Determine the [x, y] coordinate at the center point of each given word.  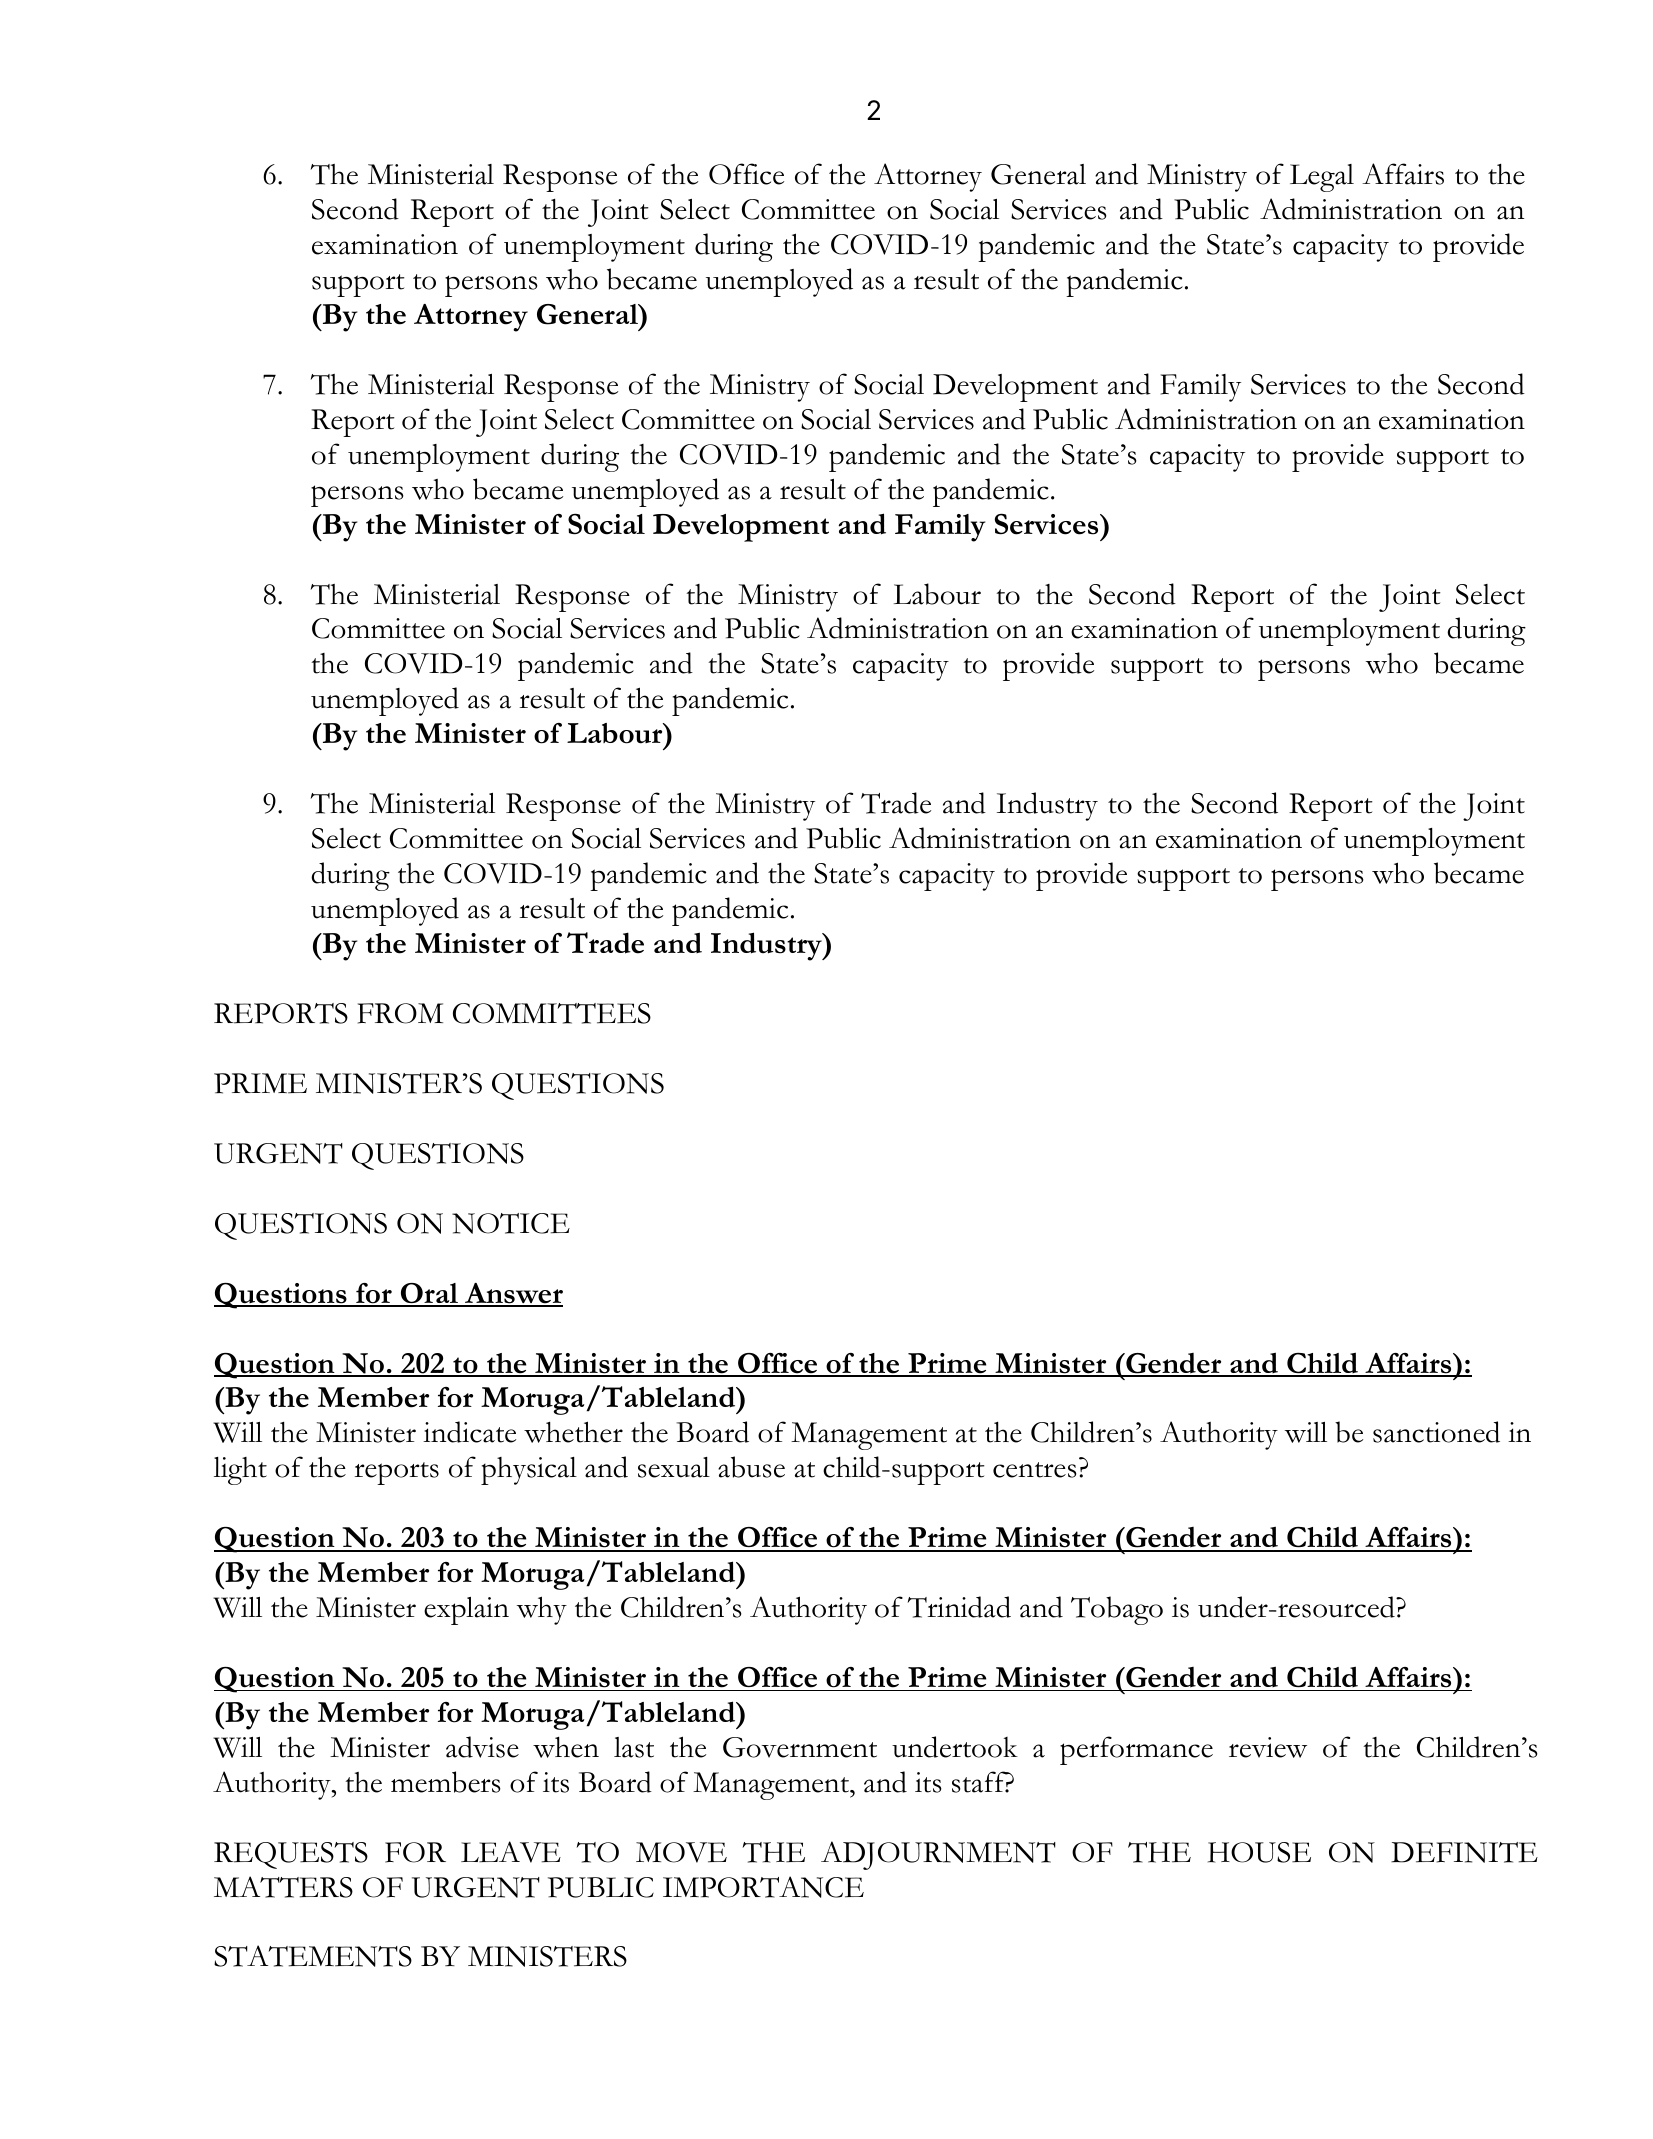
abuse [751, 1467]
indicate [469, 1432]
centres [1035, 1470]
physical [529, 1471]
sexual [674, 1467]
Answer [513, 1294]
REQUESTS [291, 1855]
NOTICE [511, 1223]
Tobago [1117, 1610]
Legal [1322, 178]
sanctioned [1436, 1432]
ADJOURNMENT [938, 1855]
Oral [429, 1294]
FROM [400, 1013]
